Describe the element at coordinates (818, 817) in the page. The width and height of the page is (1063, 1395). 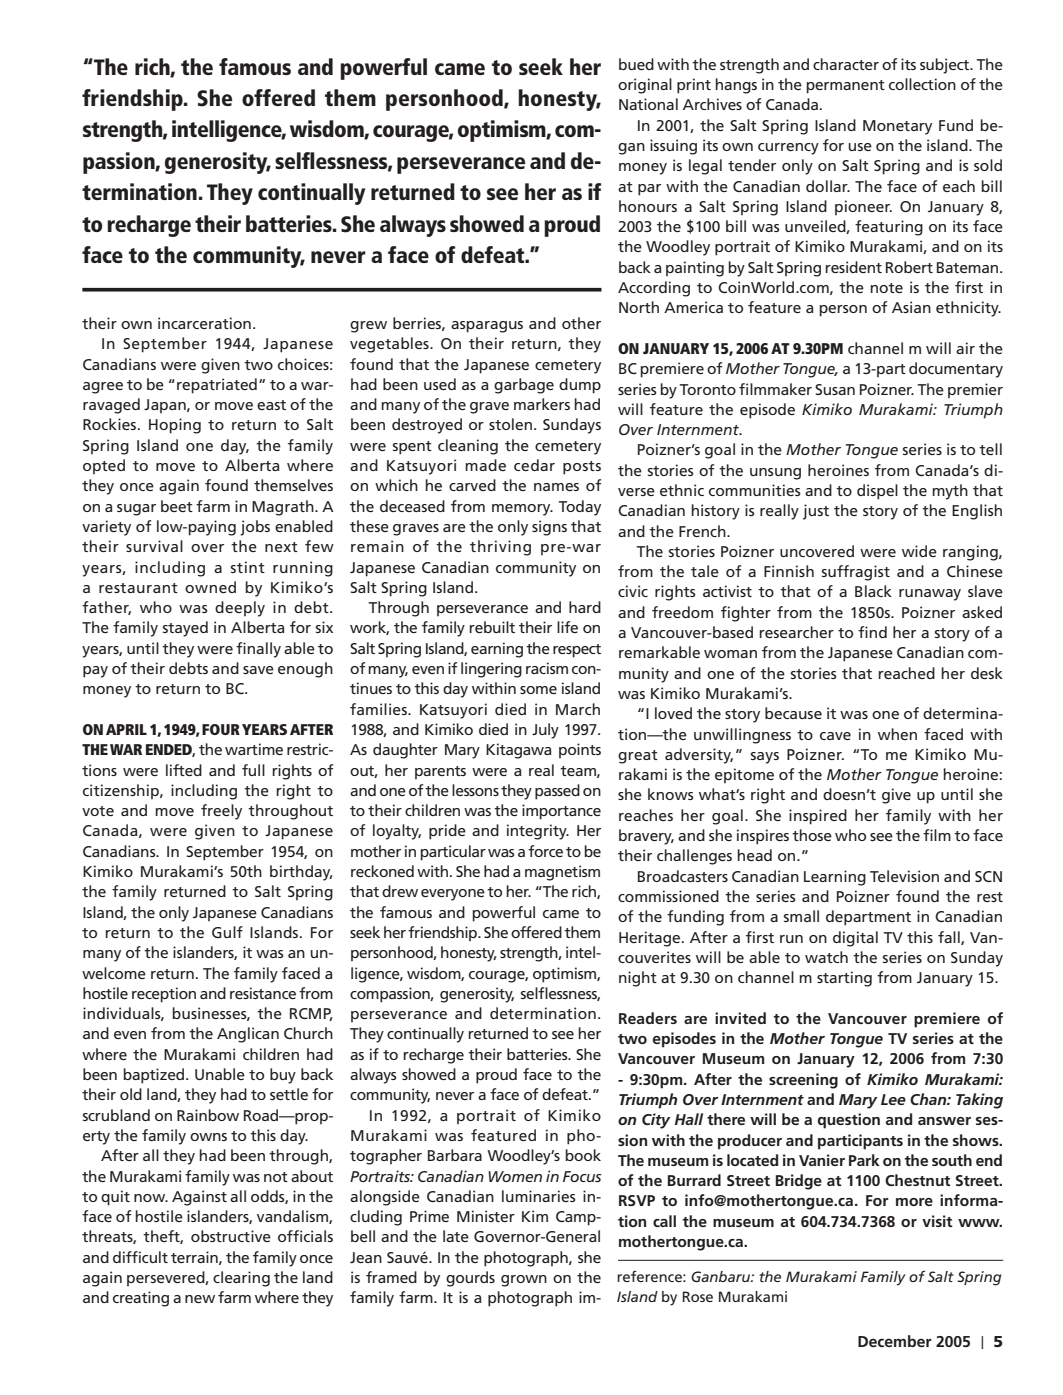
I see `inspired` at that location.
